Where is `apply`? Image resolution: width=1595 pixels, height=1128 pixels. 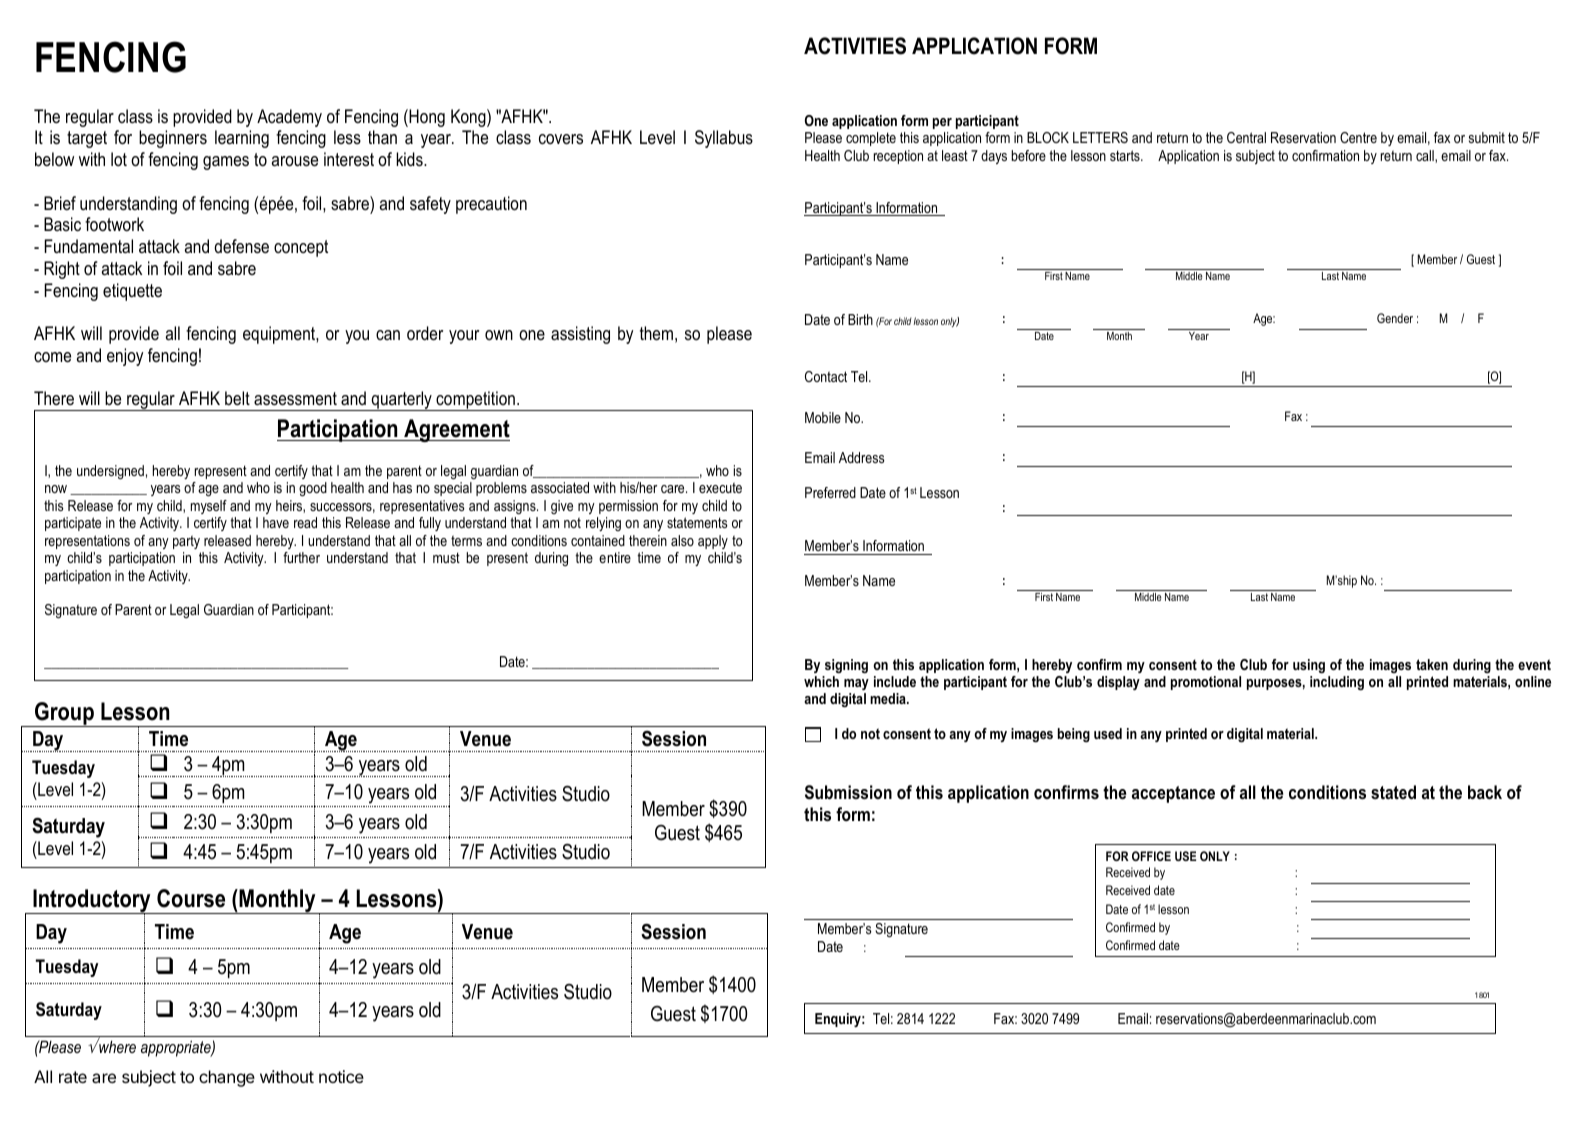 apply is located at coordinates (713, 542).
